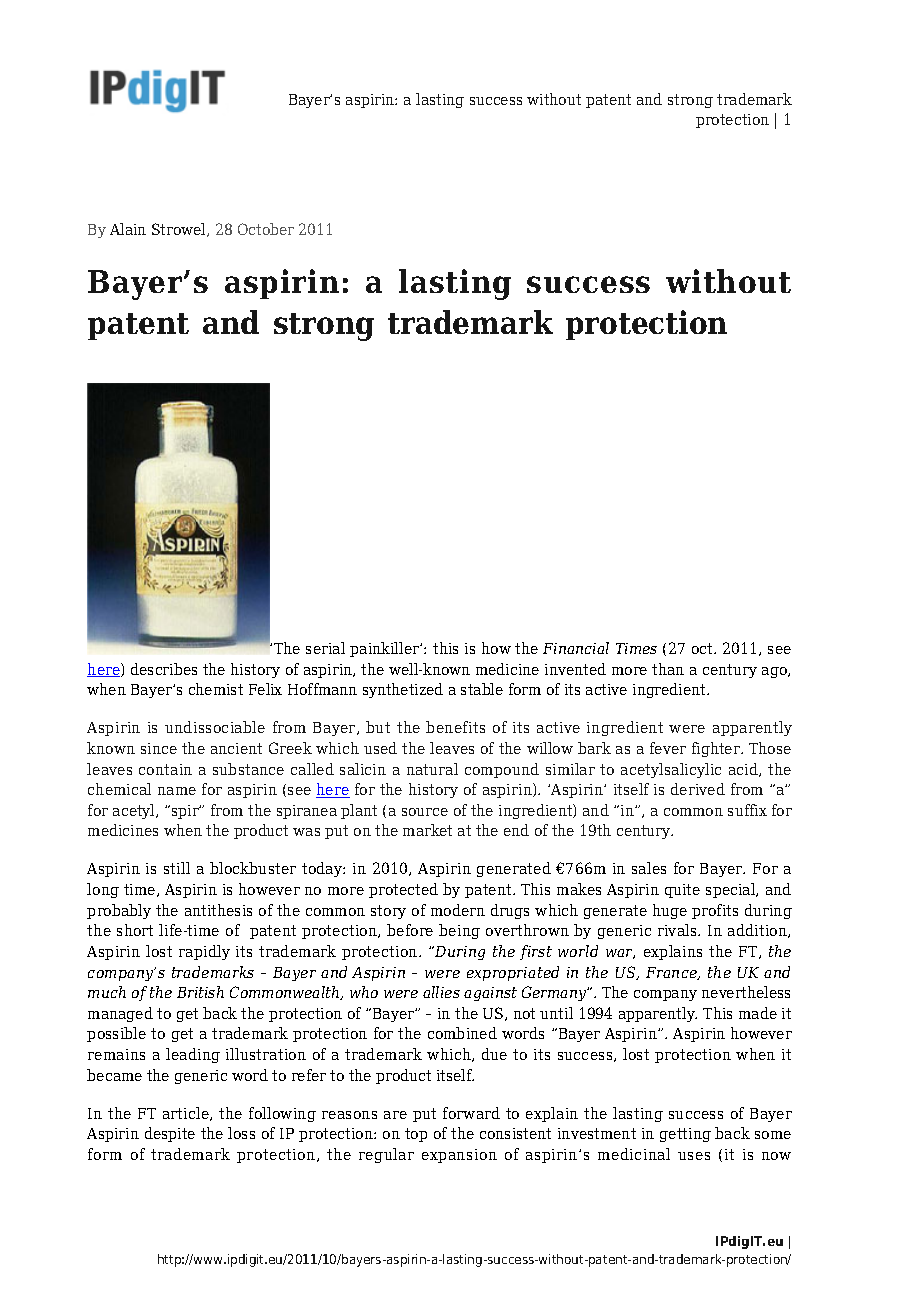 The height and width of the screenshot is (1308, 924). I want to click on despite, so click(170, 1134).
